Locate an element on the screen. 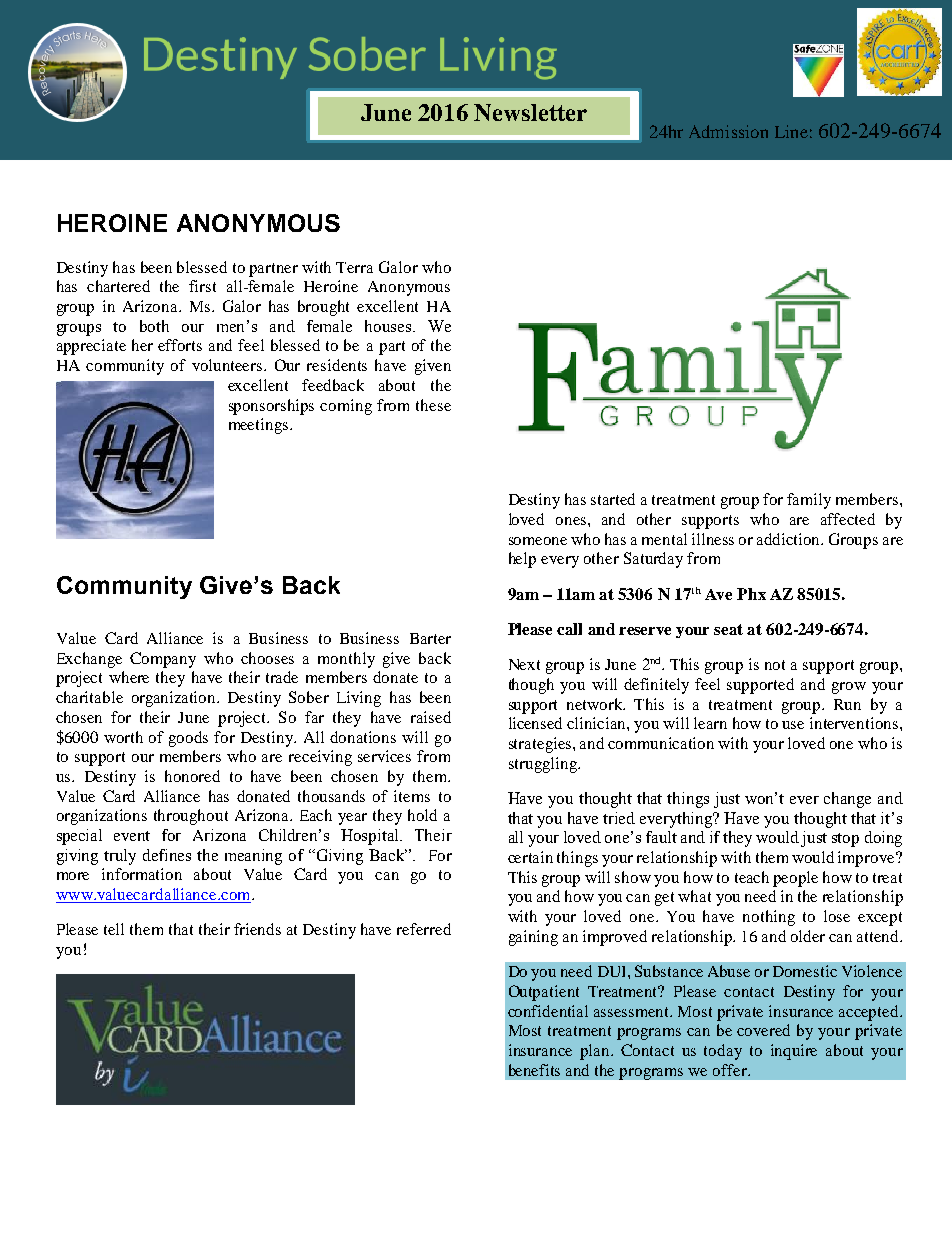  Line is located at coordinates (791, 131).
